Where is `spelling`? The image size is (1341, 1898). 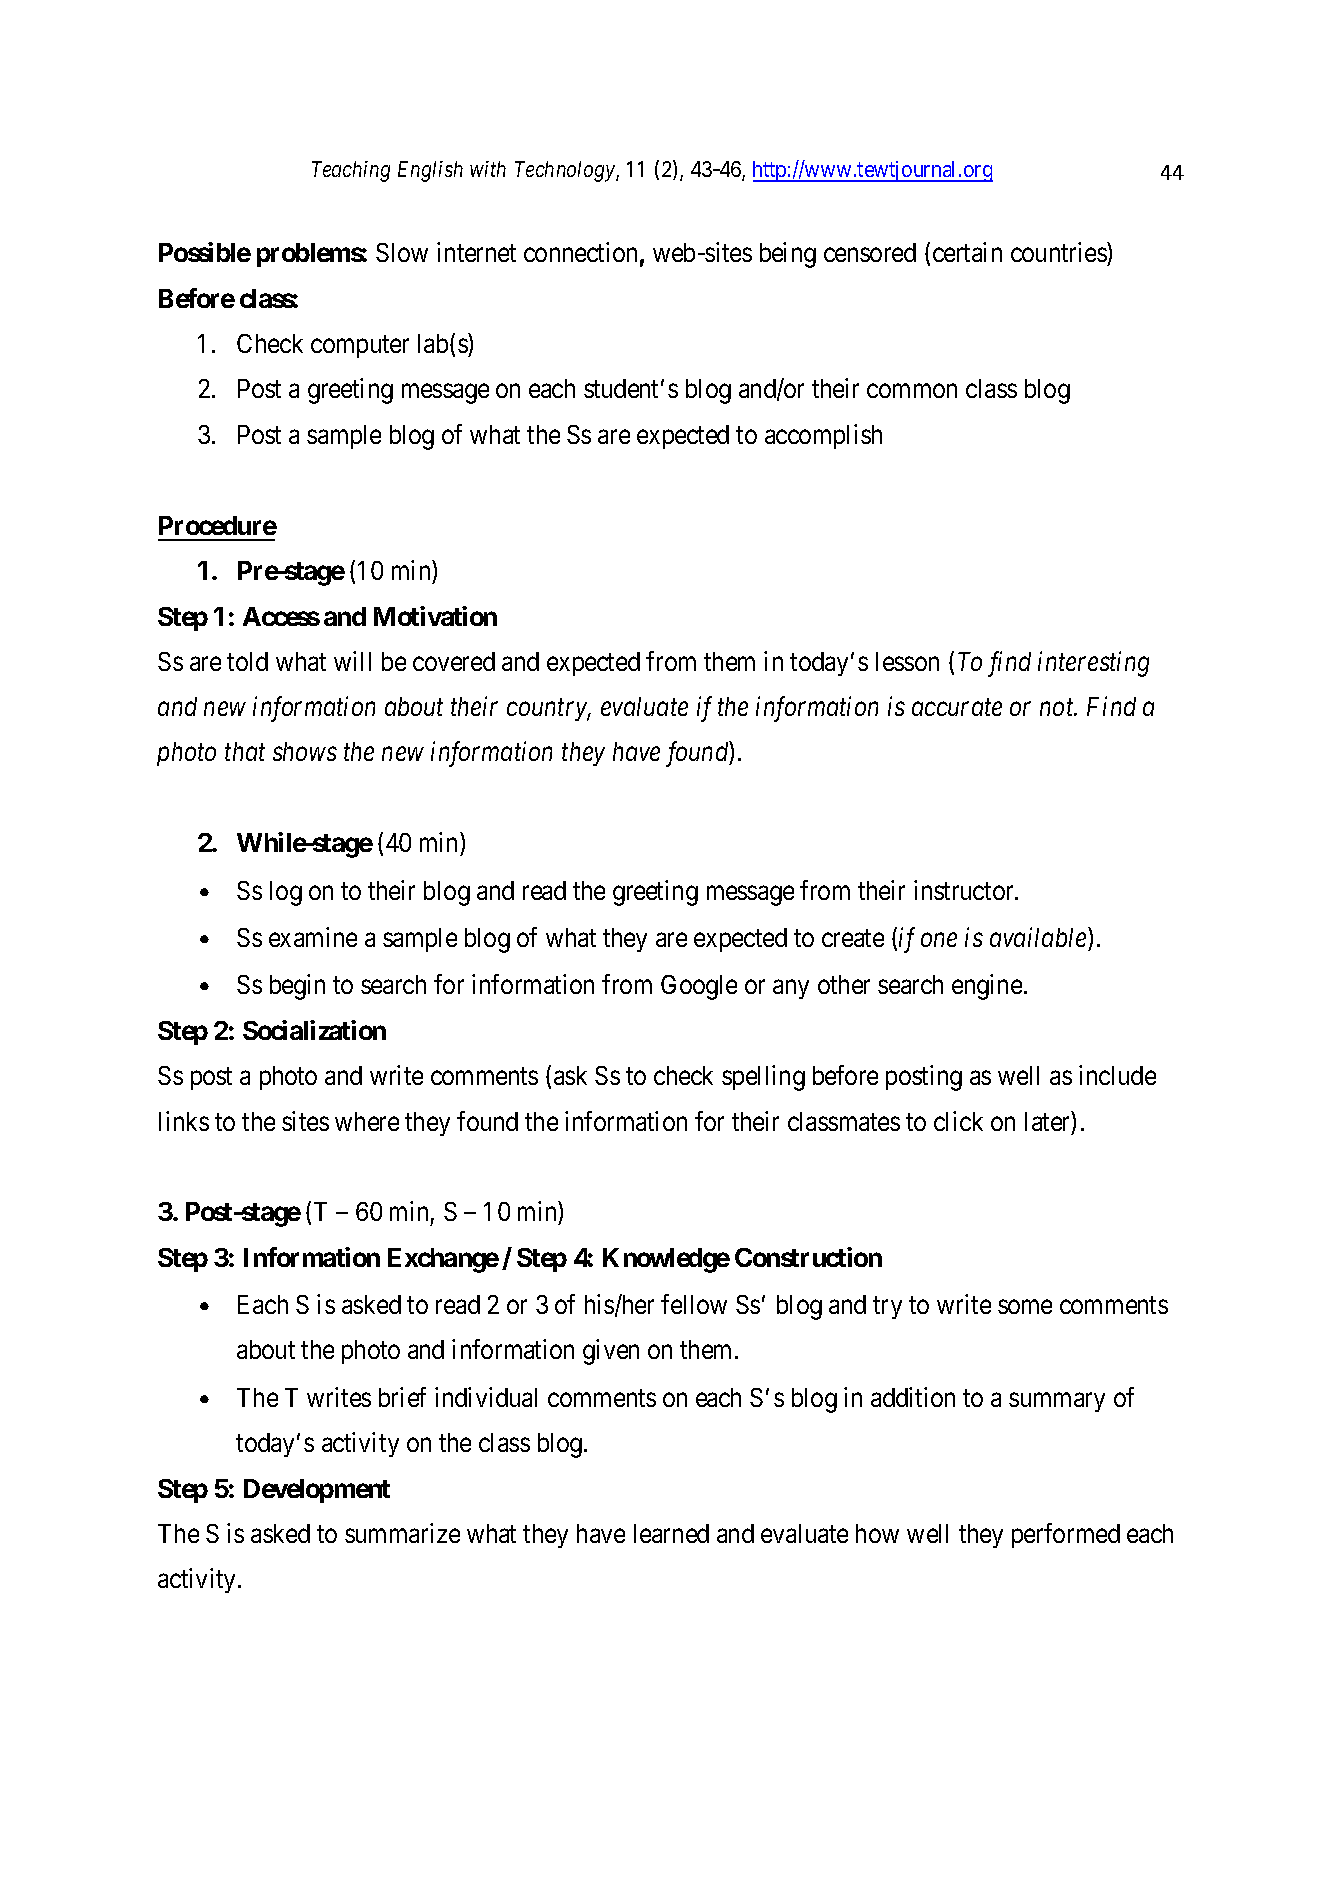 spelling is located at coordinates (763, 1078).
